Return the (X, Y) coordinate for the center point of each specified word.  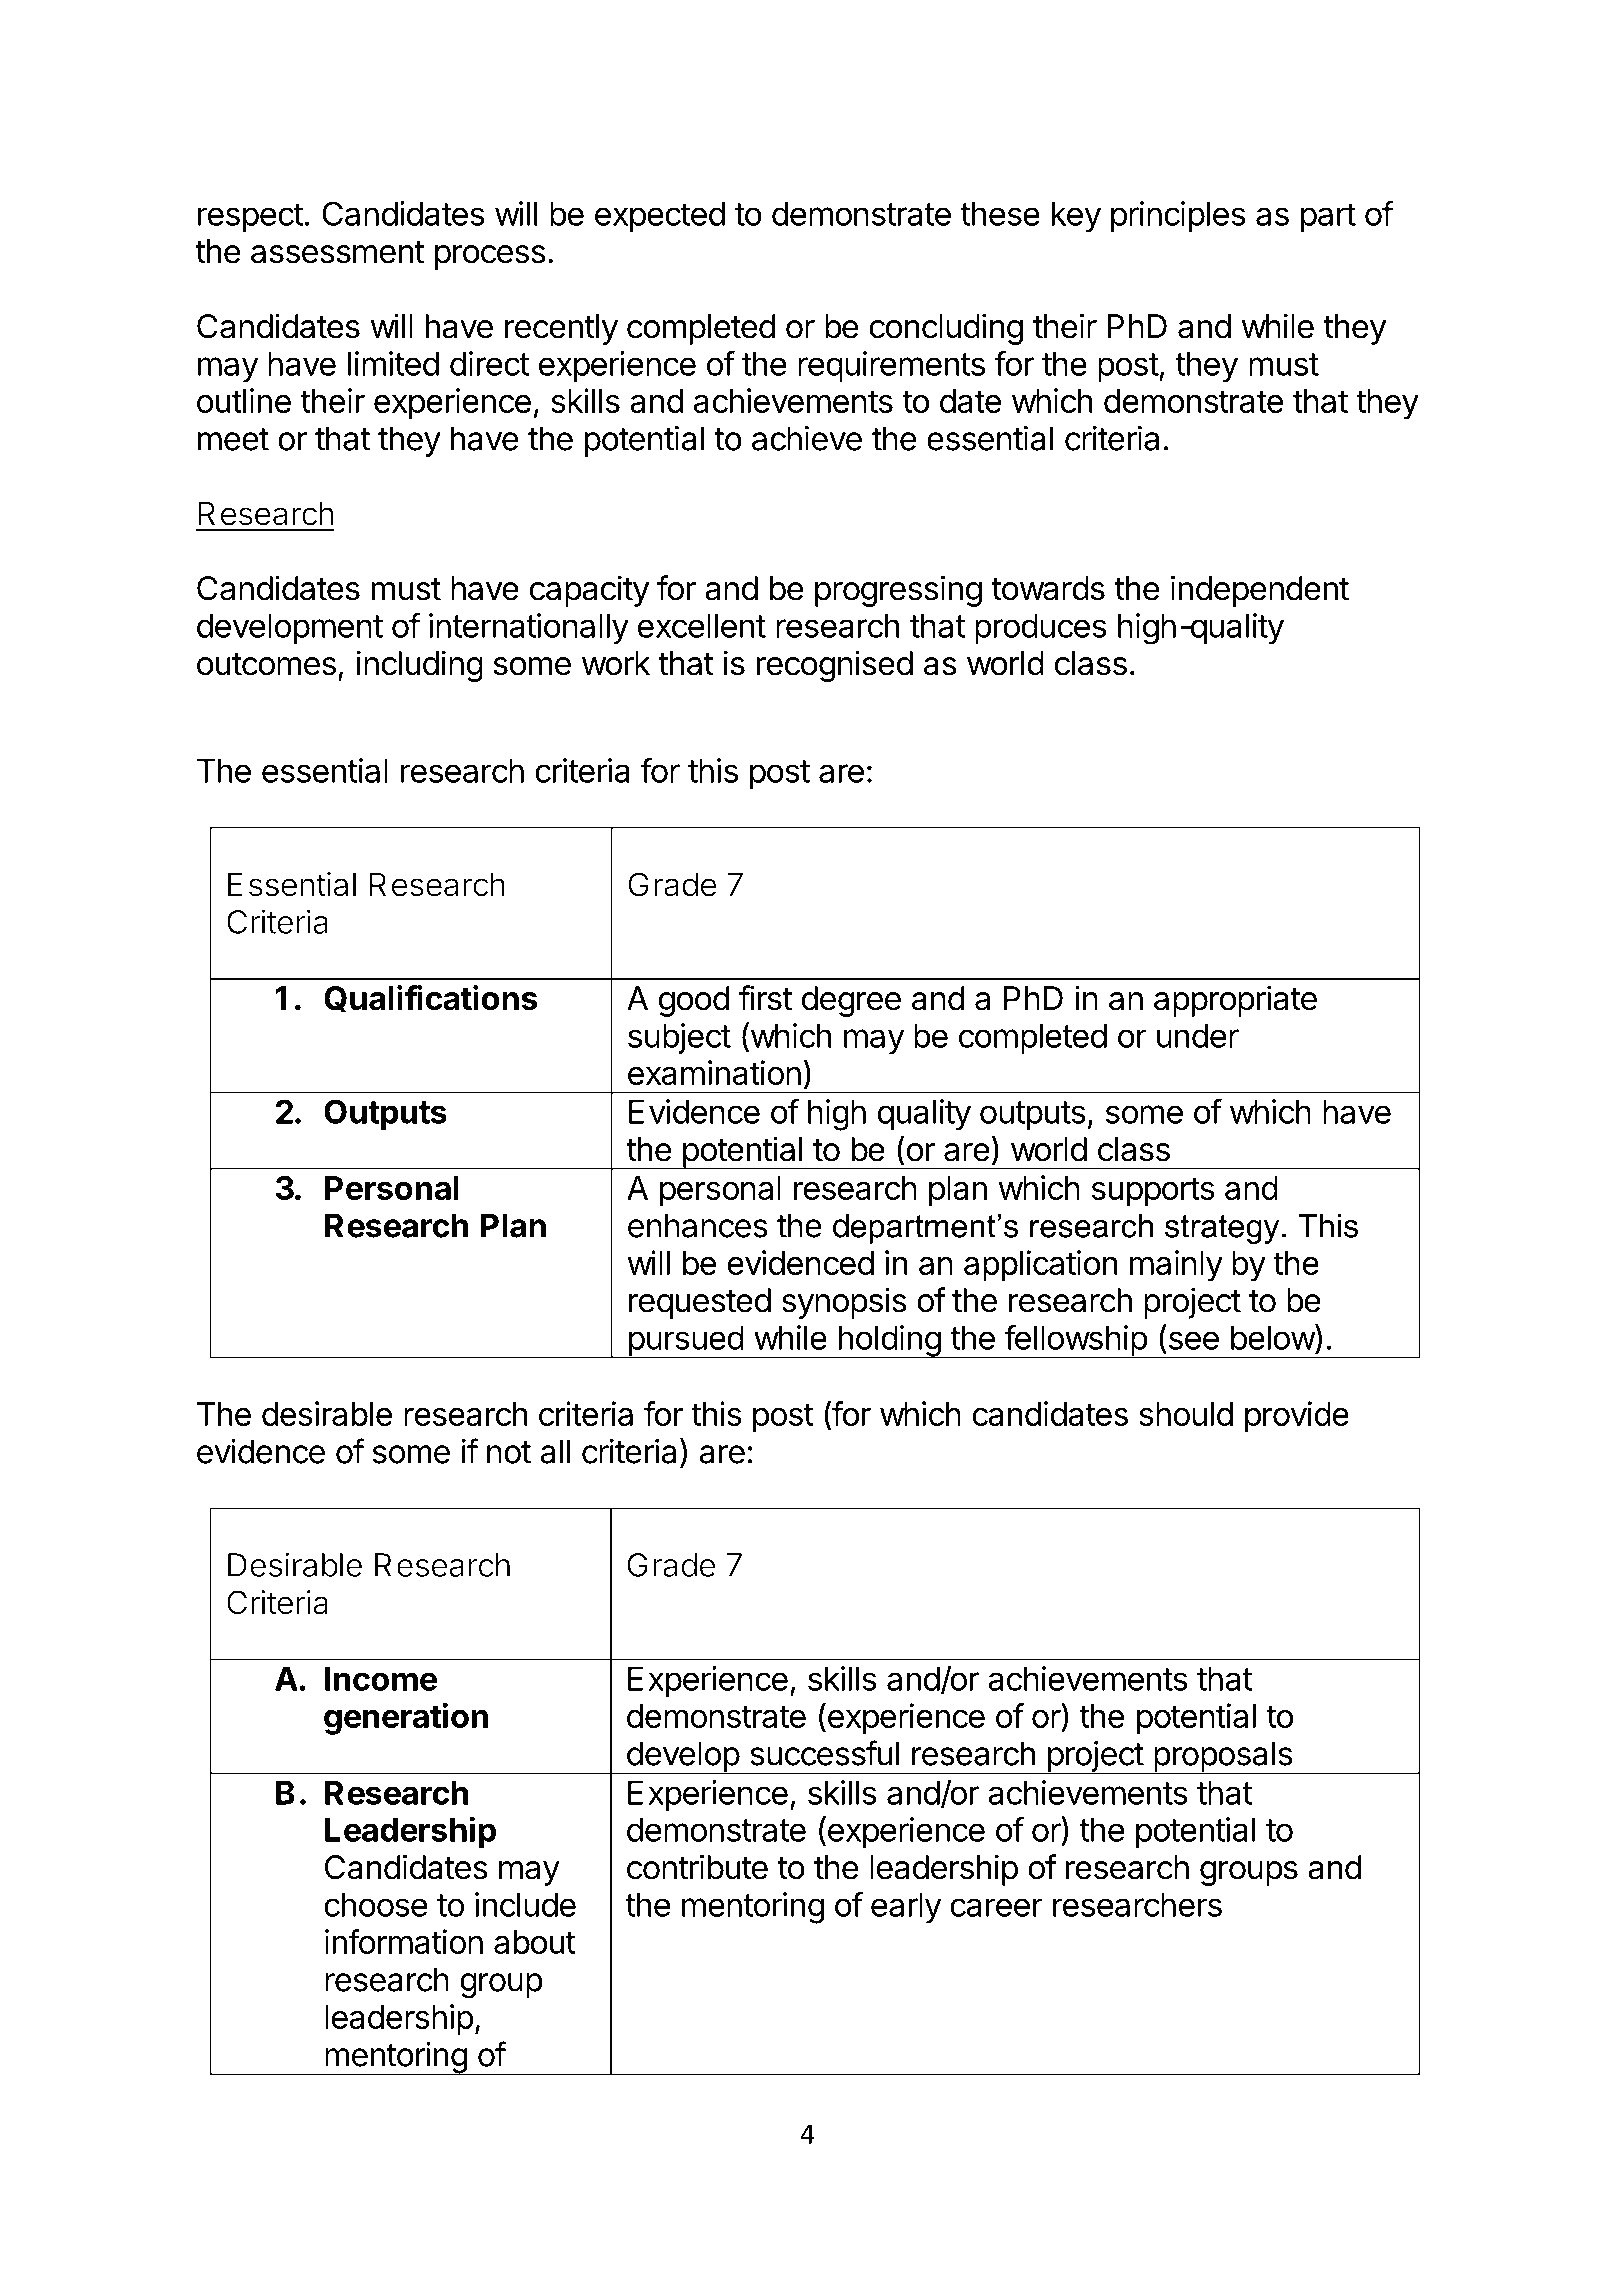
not (509, 1452)
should (1186, 1414)
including (419, 666)
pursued (685, 1342)
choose (375, 1905)
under (1198, 1036)
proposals (1222, 1757)
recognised (834, 666)
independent (1260, 591)
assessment (337, 252)
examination (714, 1072)
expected (660, 217)
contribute (697, 1867)
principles (1178, 216)
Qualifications (431, 998)
